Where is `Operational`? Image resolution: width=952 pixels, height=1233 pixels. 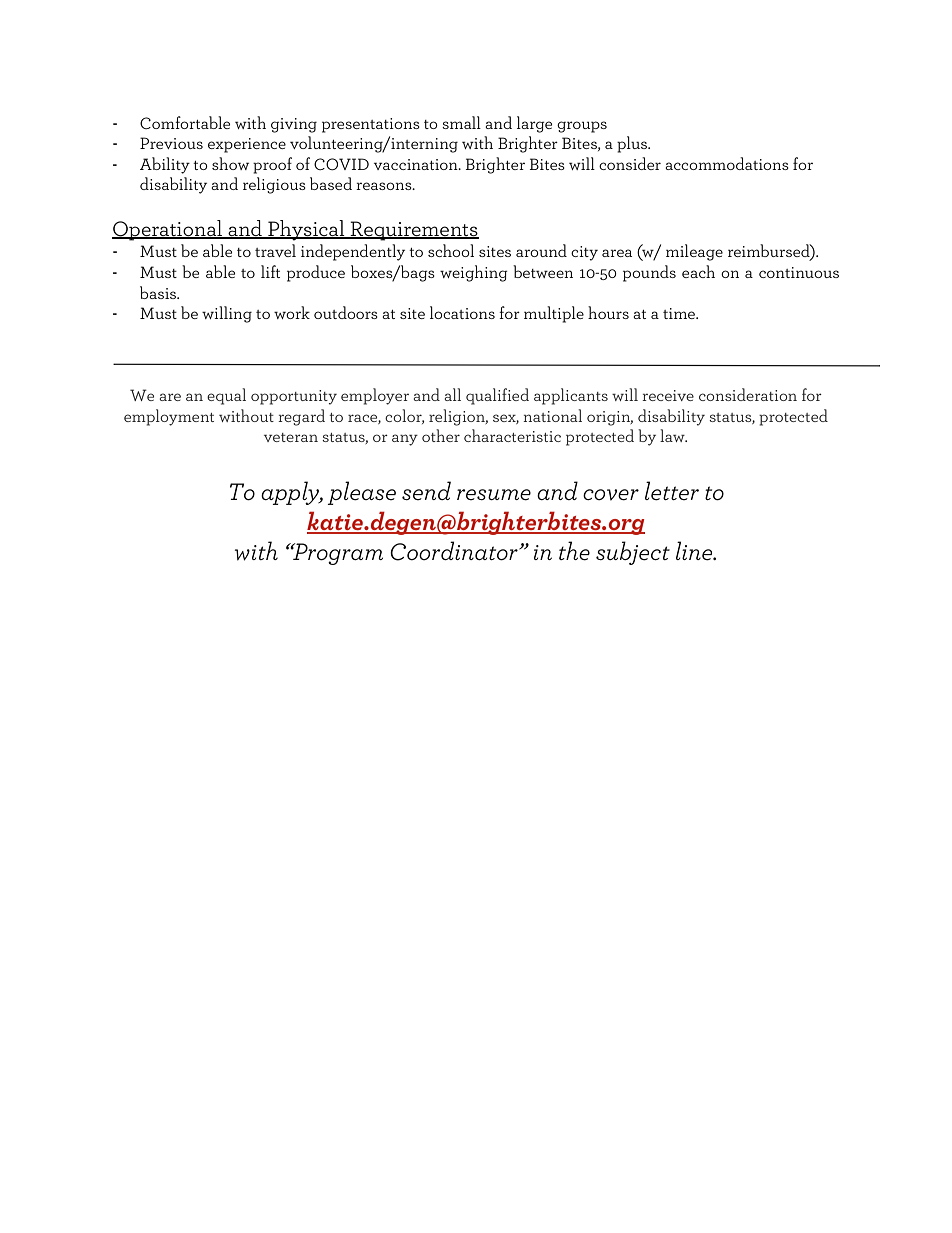 Operational is located at coordinates (168, 230).
